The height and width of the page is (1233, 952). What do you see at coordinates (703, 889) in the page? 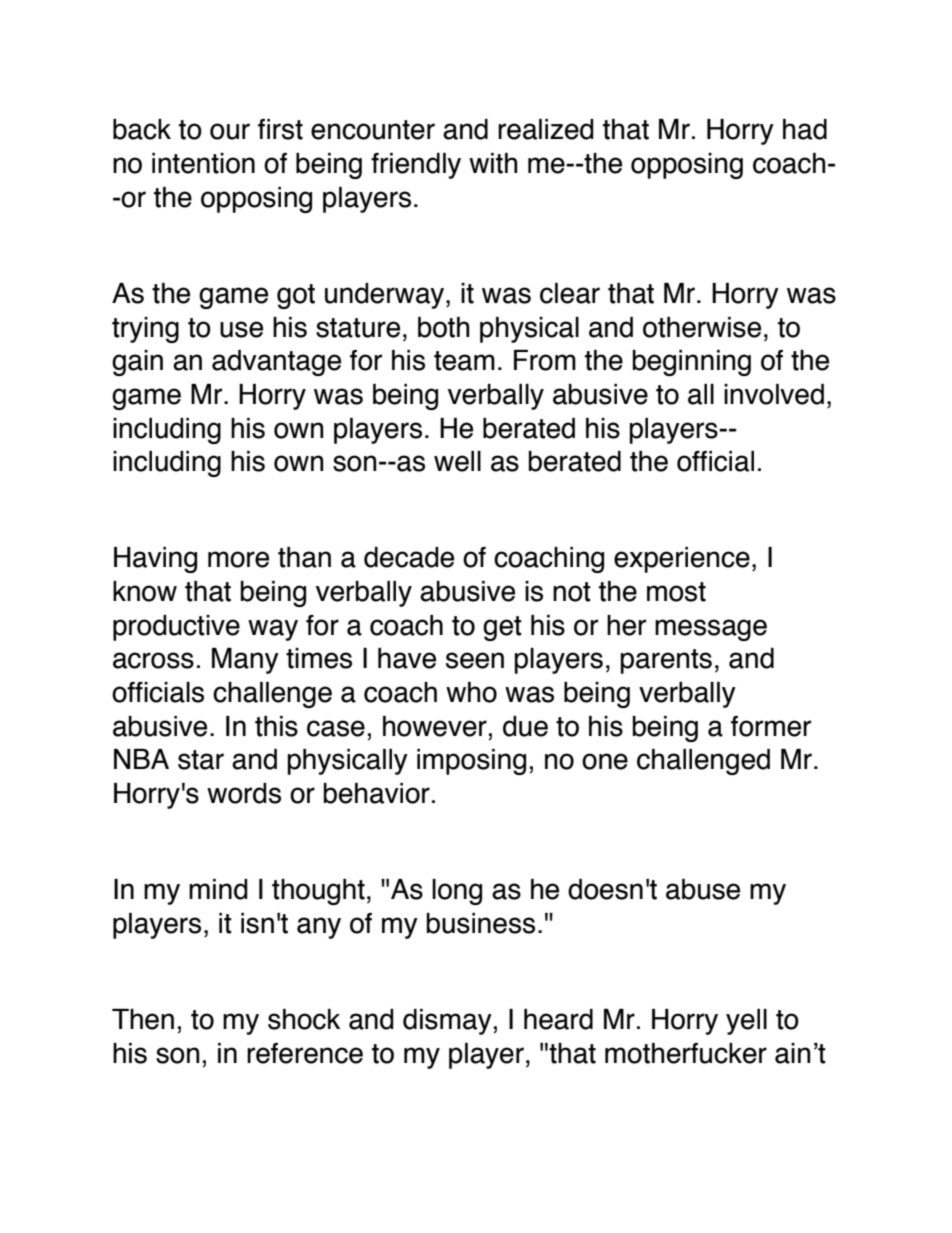
I see `abuse` at bounding box center [703, 889].
